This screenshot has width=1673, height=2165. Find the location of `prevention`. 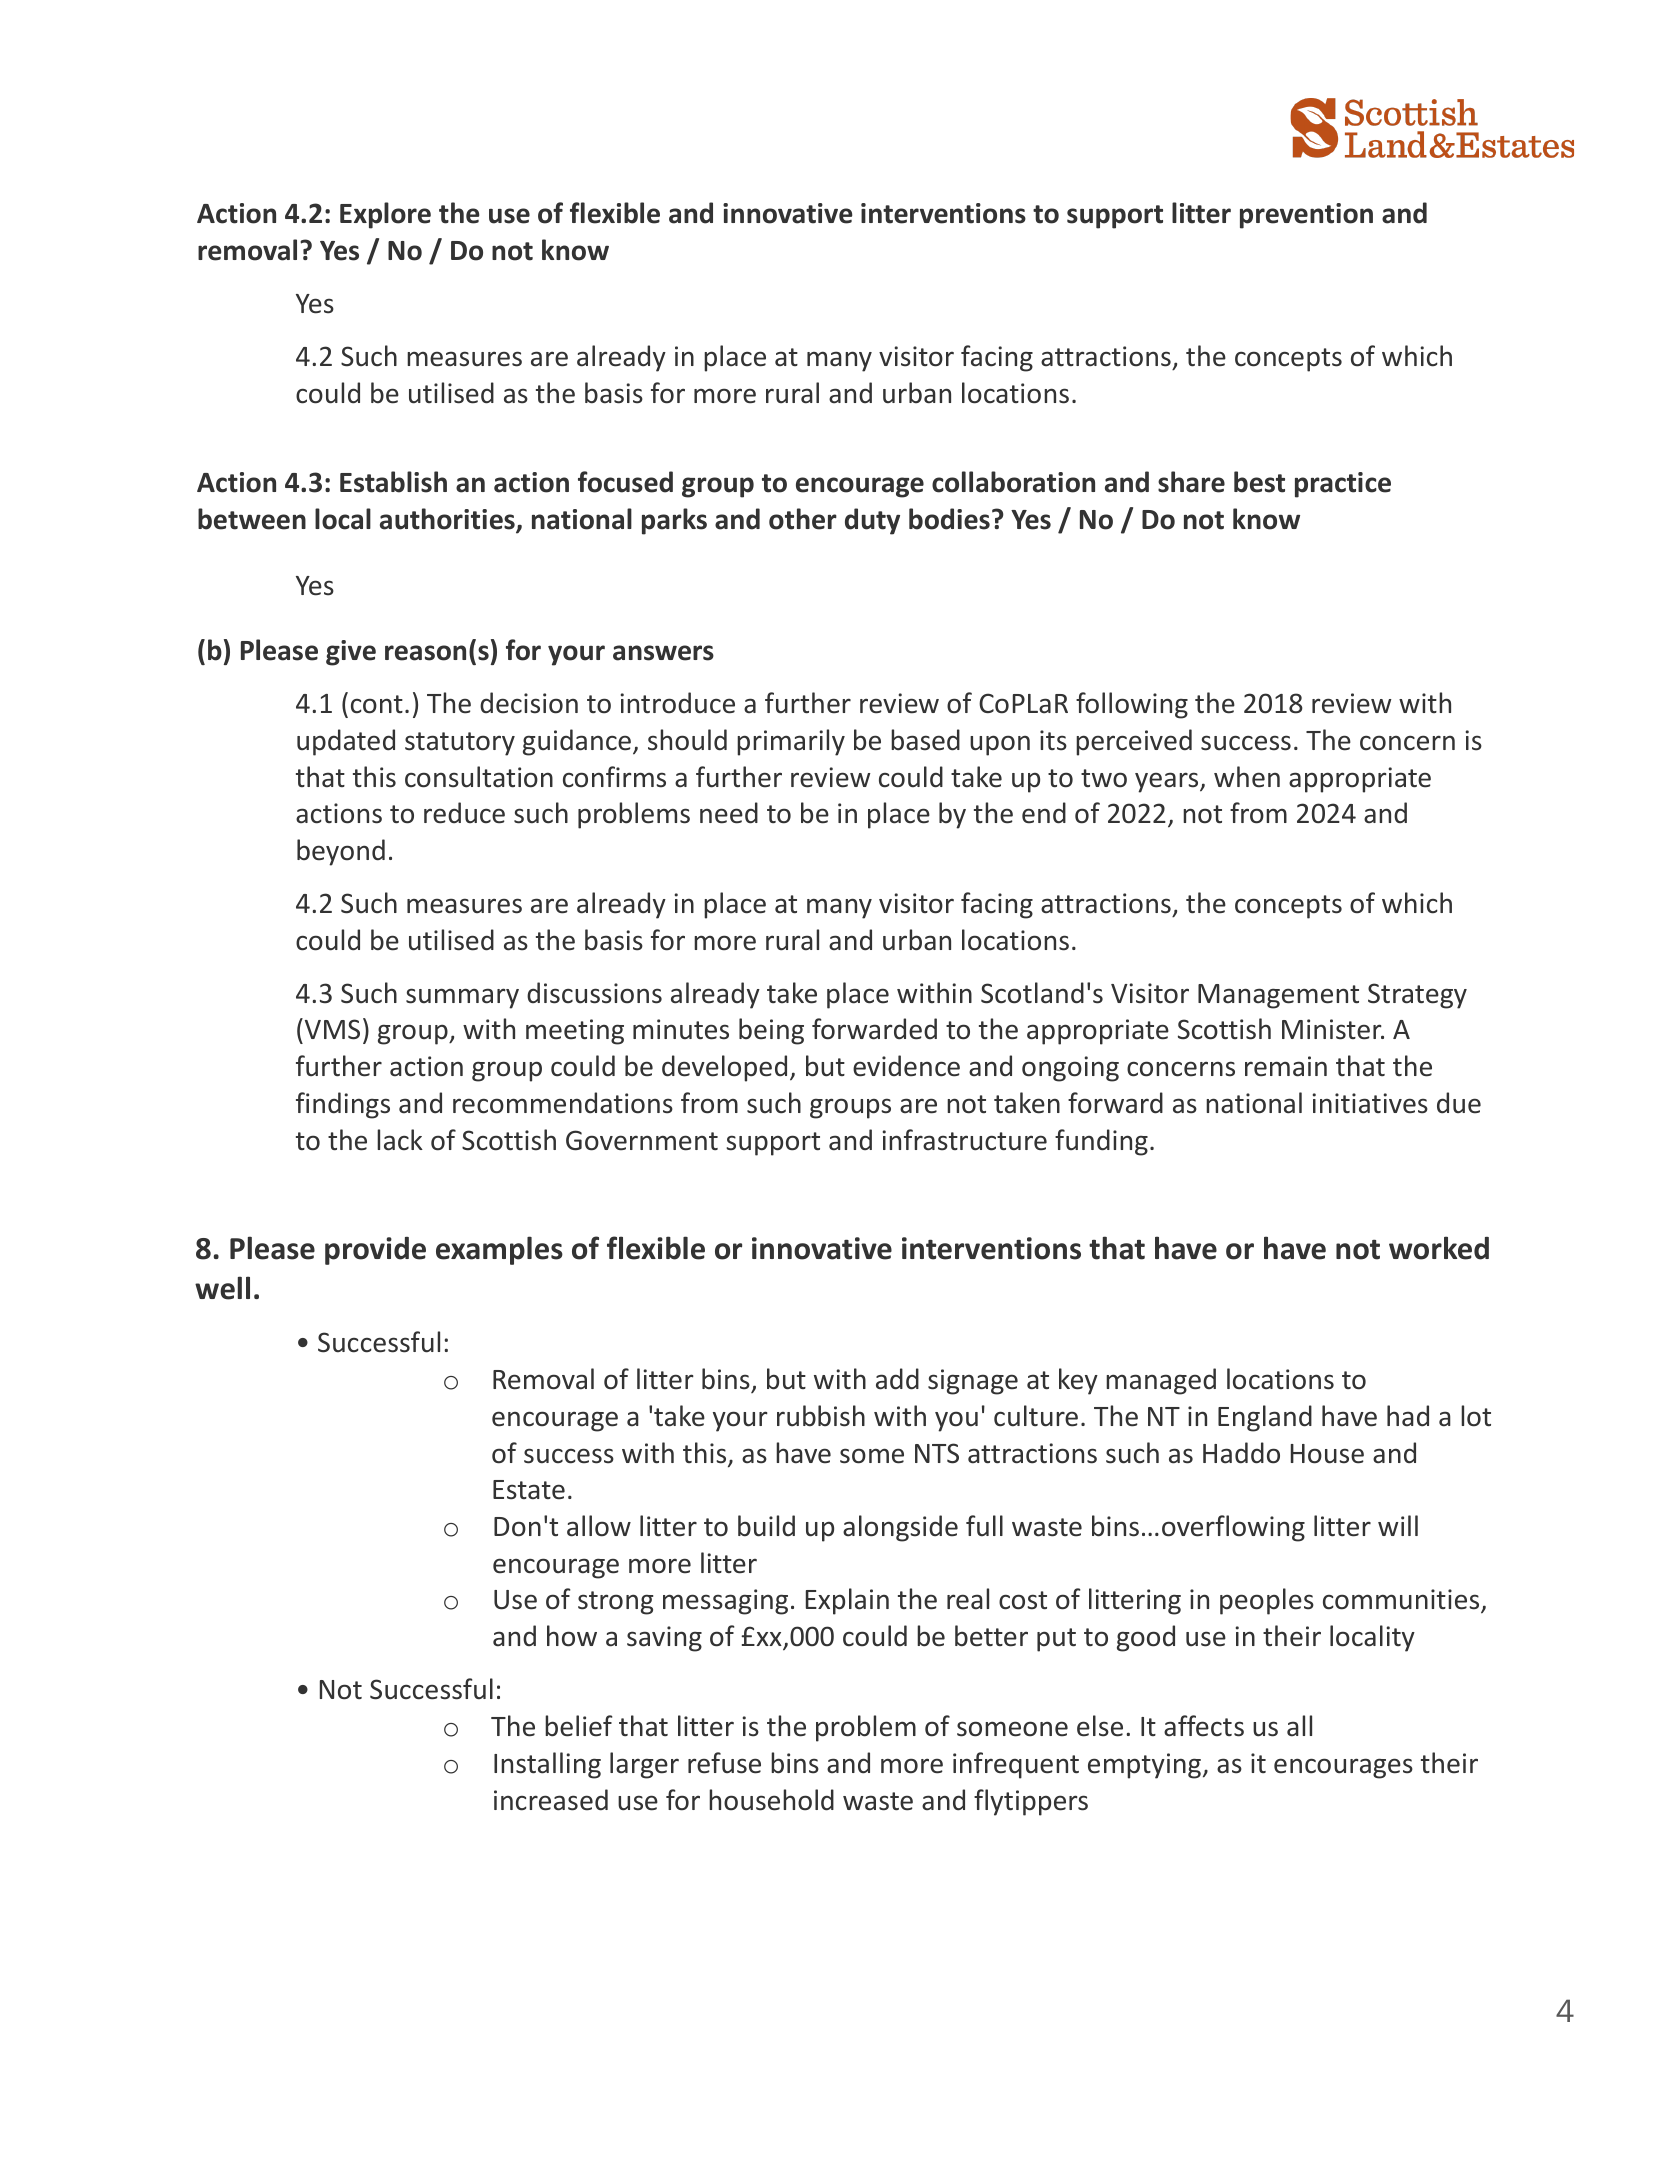

prevention is located at coordinates (1306, 216).
